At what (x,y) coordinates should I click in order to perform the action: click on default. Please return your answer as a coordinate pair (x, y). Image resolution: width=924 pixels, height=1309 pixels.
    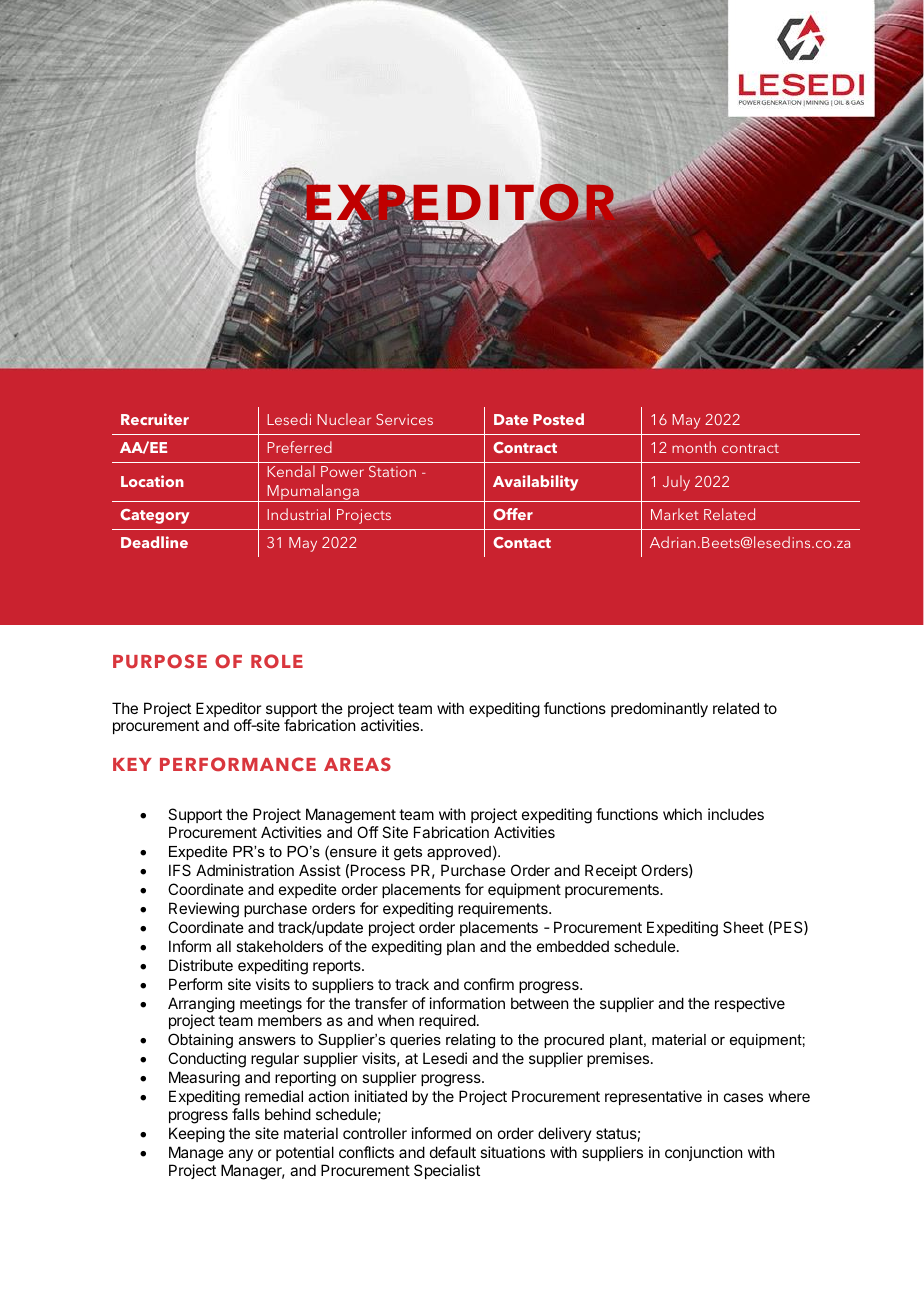
    Looking at the image, I should click on (453, 1152).
